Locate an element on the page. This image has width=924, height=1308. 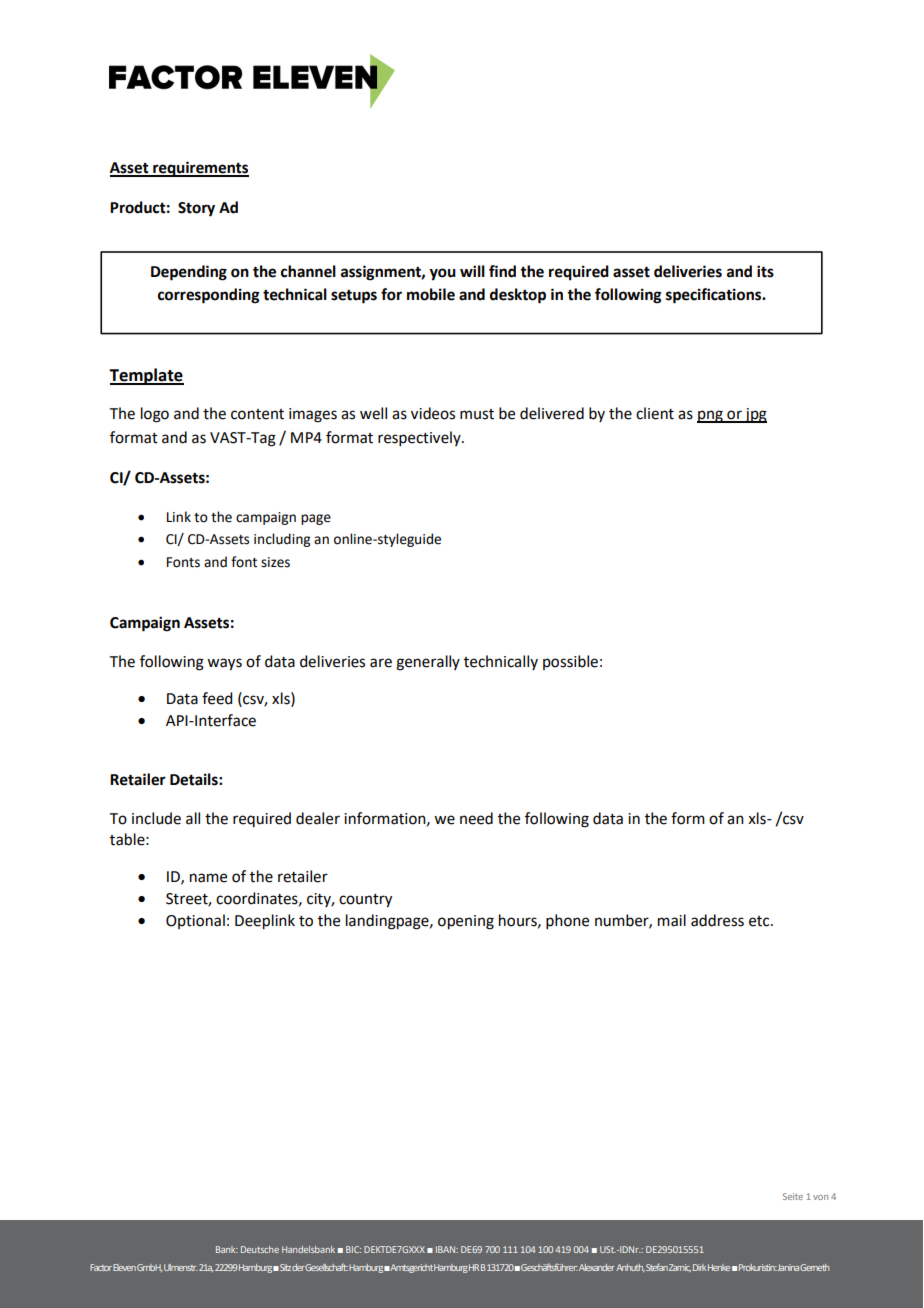
Optional is located at coordinates (195, 921).
